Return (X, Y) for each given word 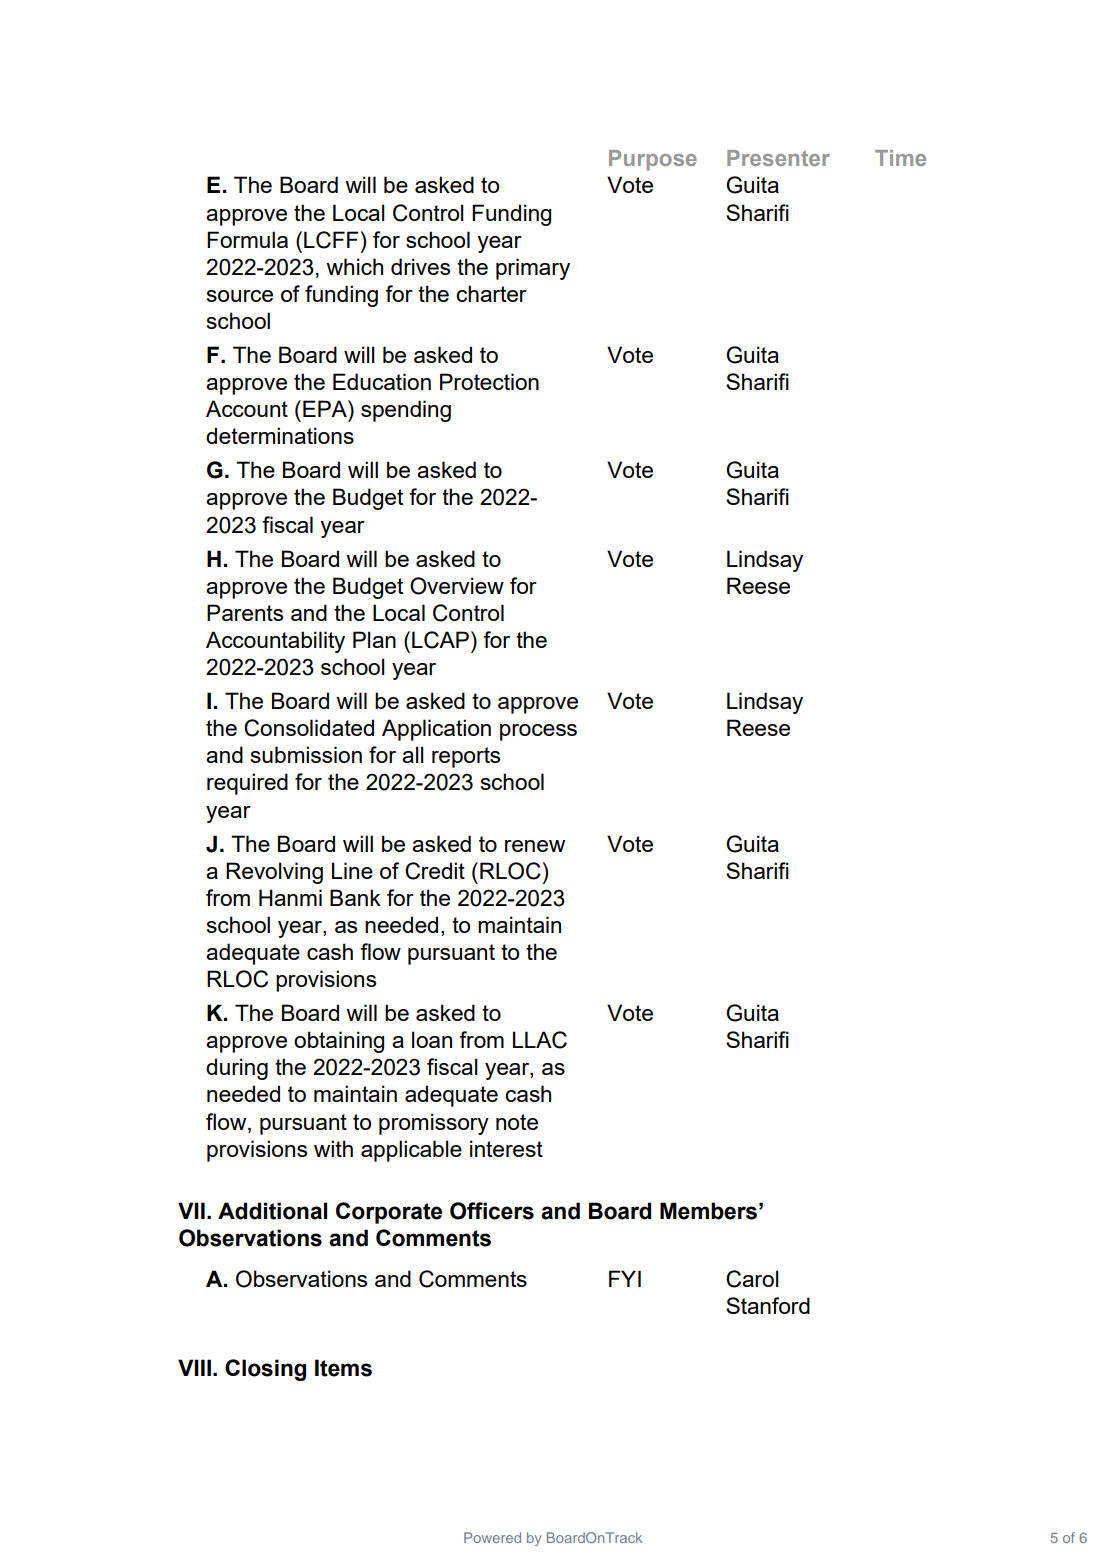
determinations (280, 435)
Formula (247, 239)
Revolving (274, 873)
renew (535, 846)
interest (506, 1148)
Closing (265, 1370)
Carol (752, 1279)
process (538, 732)
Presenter (778, 158)
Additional (272, 1211)
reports (466, 757)
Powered (492, 1537)
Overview (457, 586)
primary (533, 269)
